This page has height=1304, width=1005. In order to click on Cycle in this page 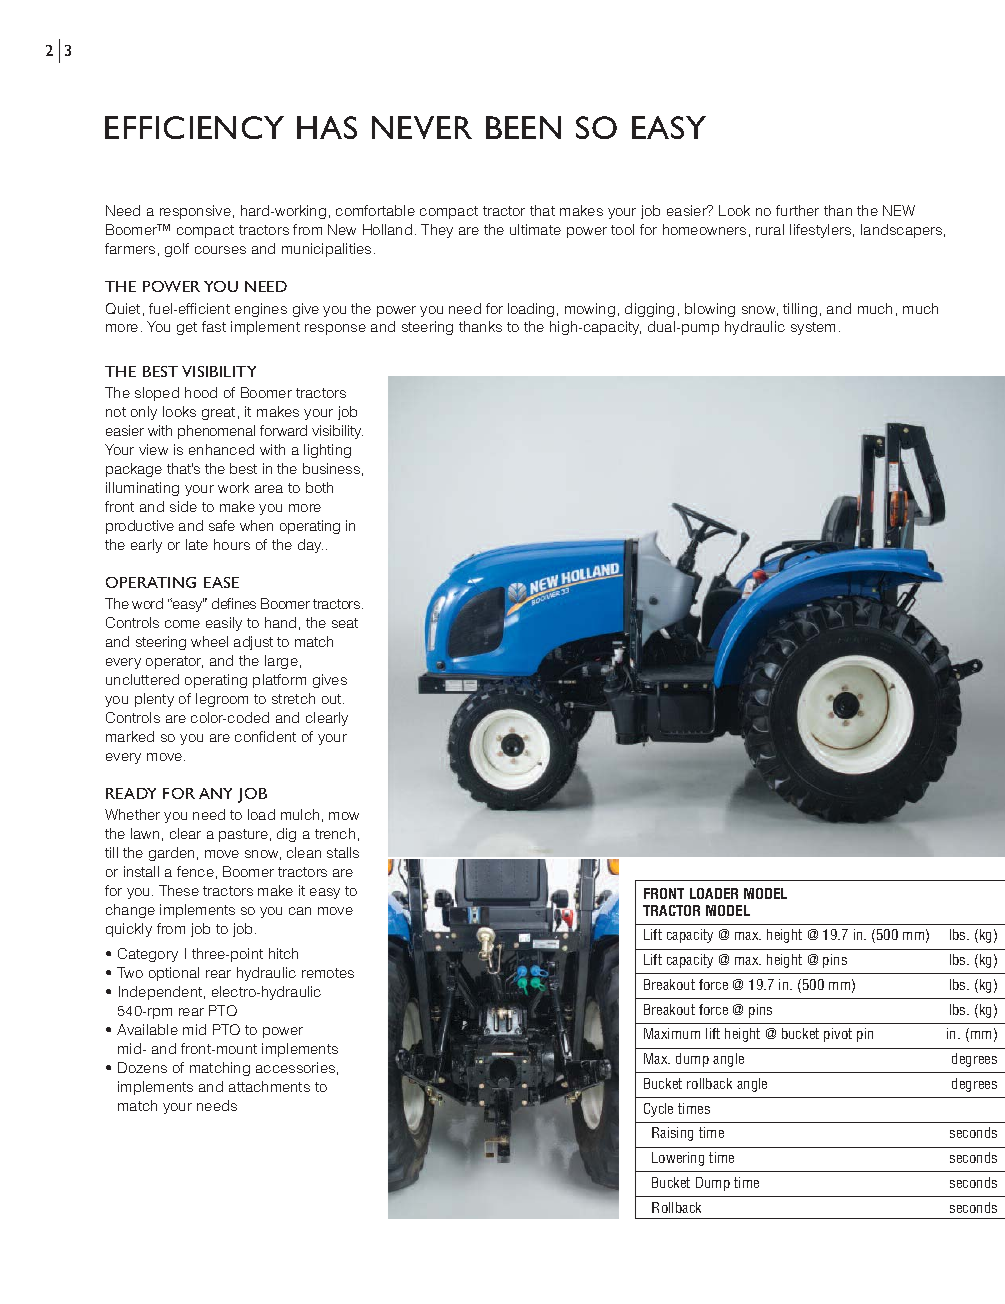, I will do `click(658, 1110)`.
